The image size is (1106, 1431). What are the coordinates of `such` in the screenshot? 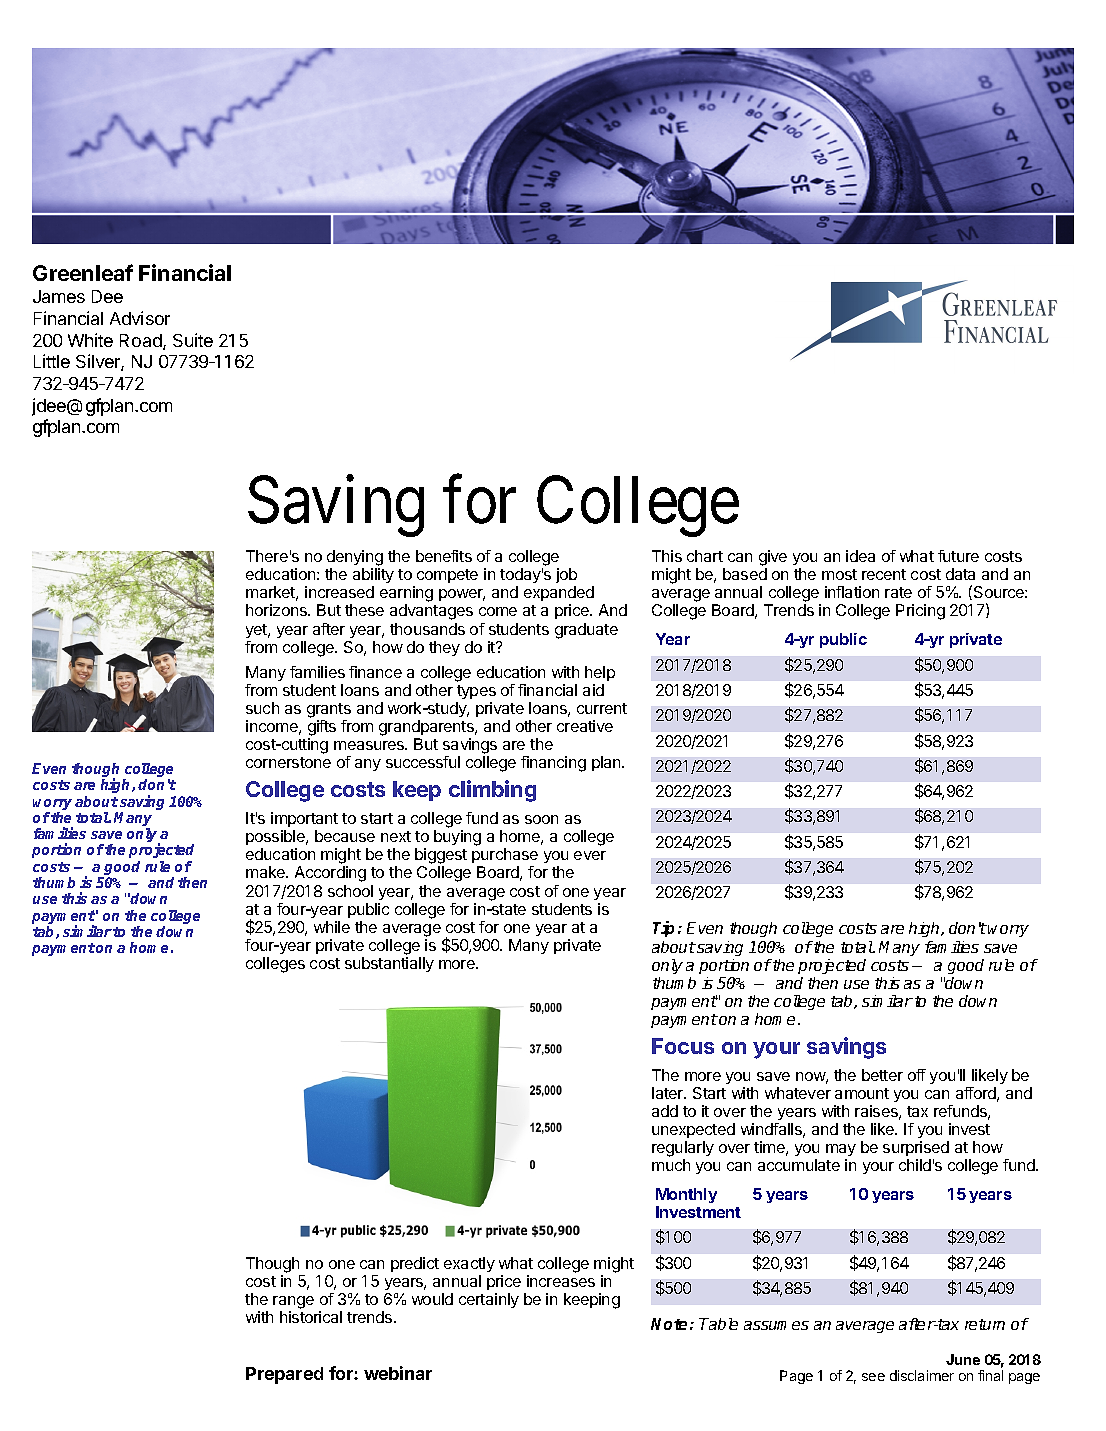 It's located at (262, 708).
